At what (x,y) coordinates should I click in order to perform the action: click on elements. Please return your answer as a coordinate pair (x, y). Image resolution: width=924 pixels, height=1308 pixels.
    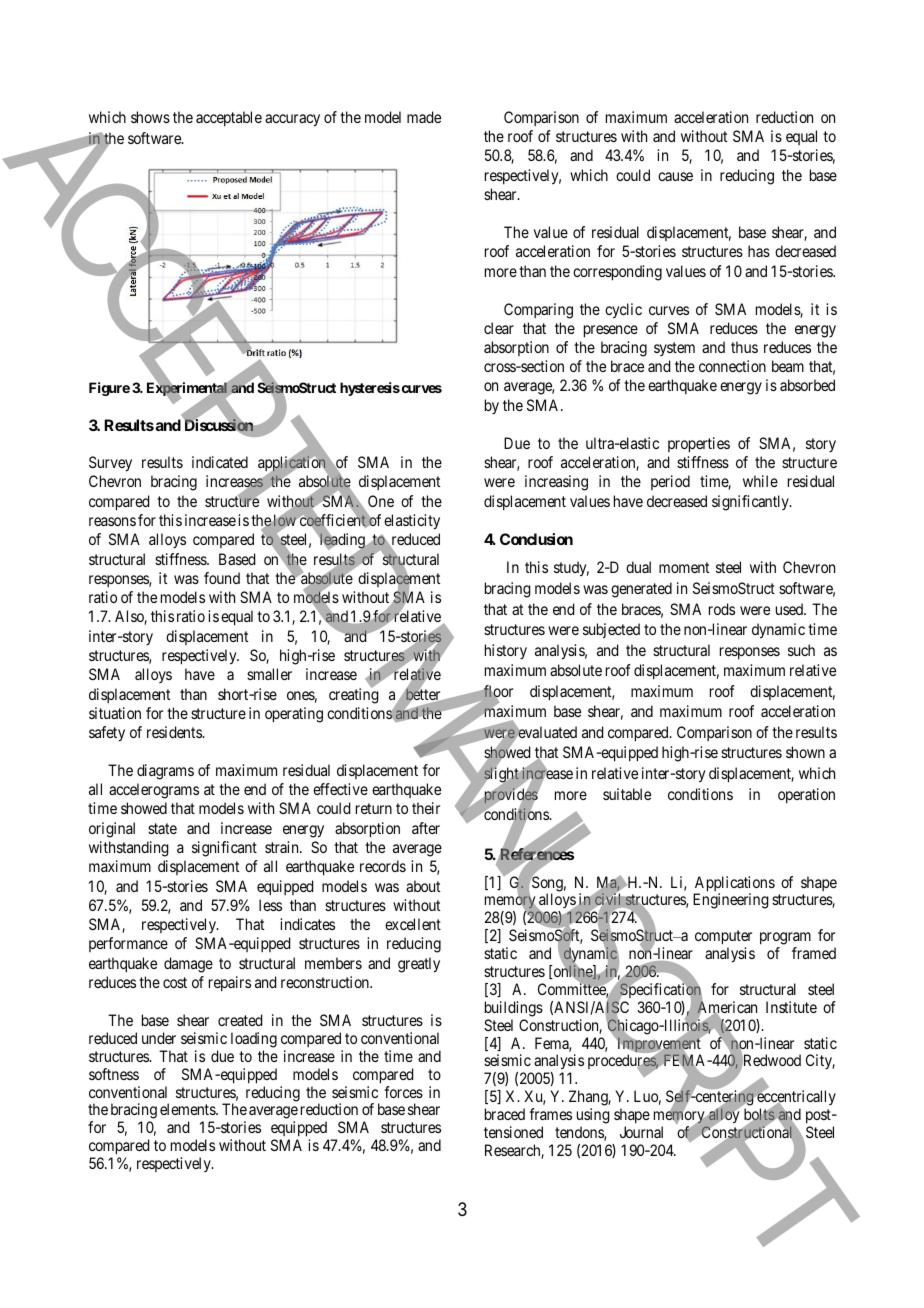
    Looking at the image, I should click on (188, 1109).
